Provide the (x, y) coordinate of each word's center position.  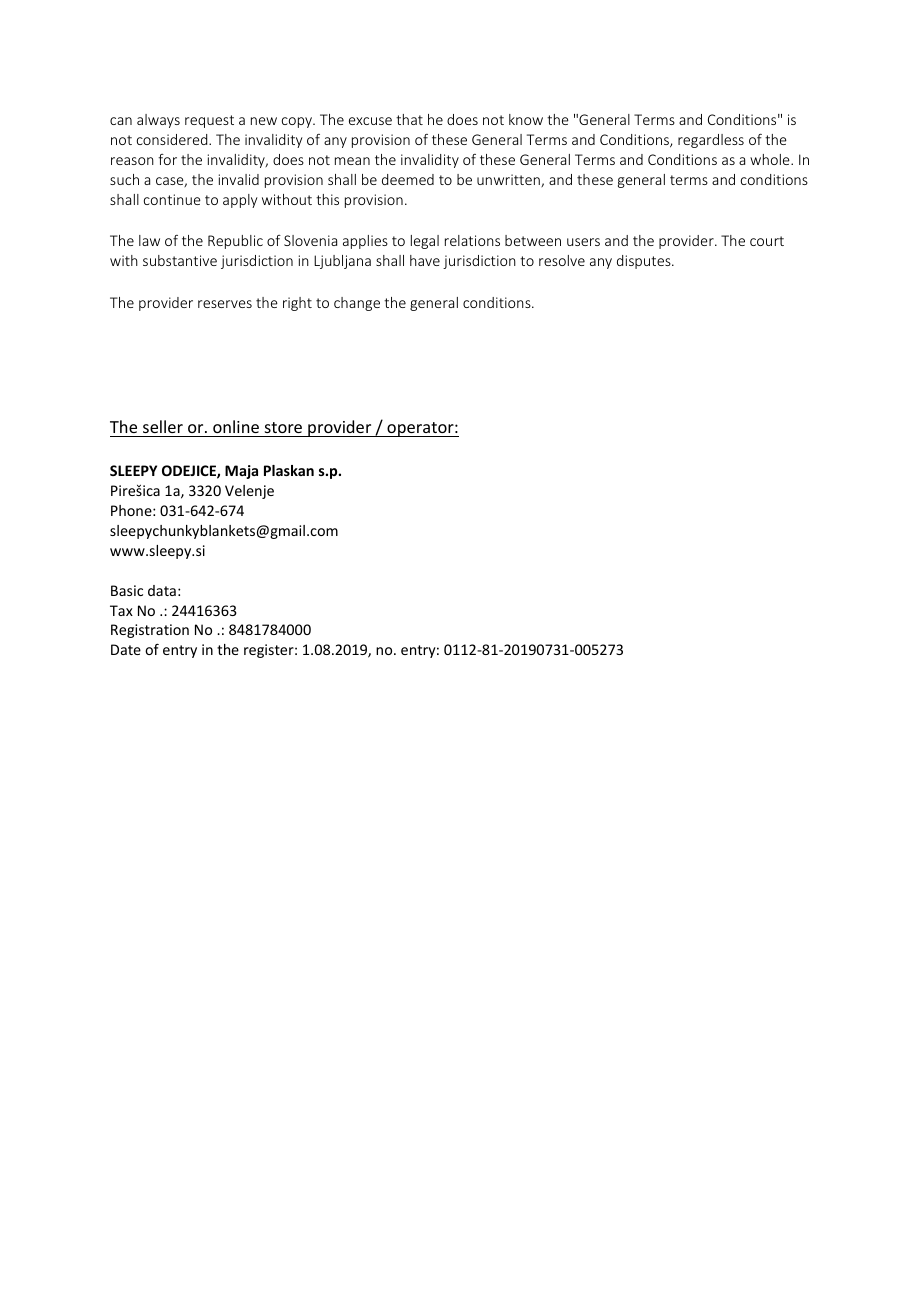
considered (173, 139)
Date (126, 649)
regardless (711, 141)
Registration (150, 631)
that (409, 119)
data (162, 590)
